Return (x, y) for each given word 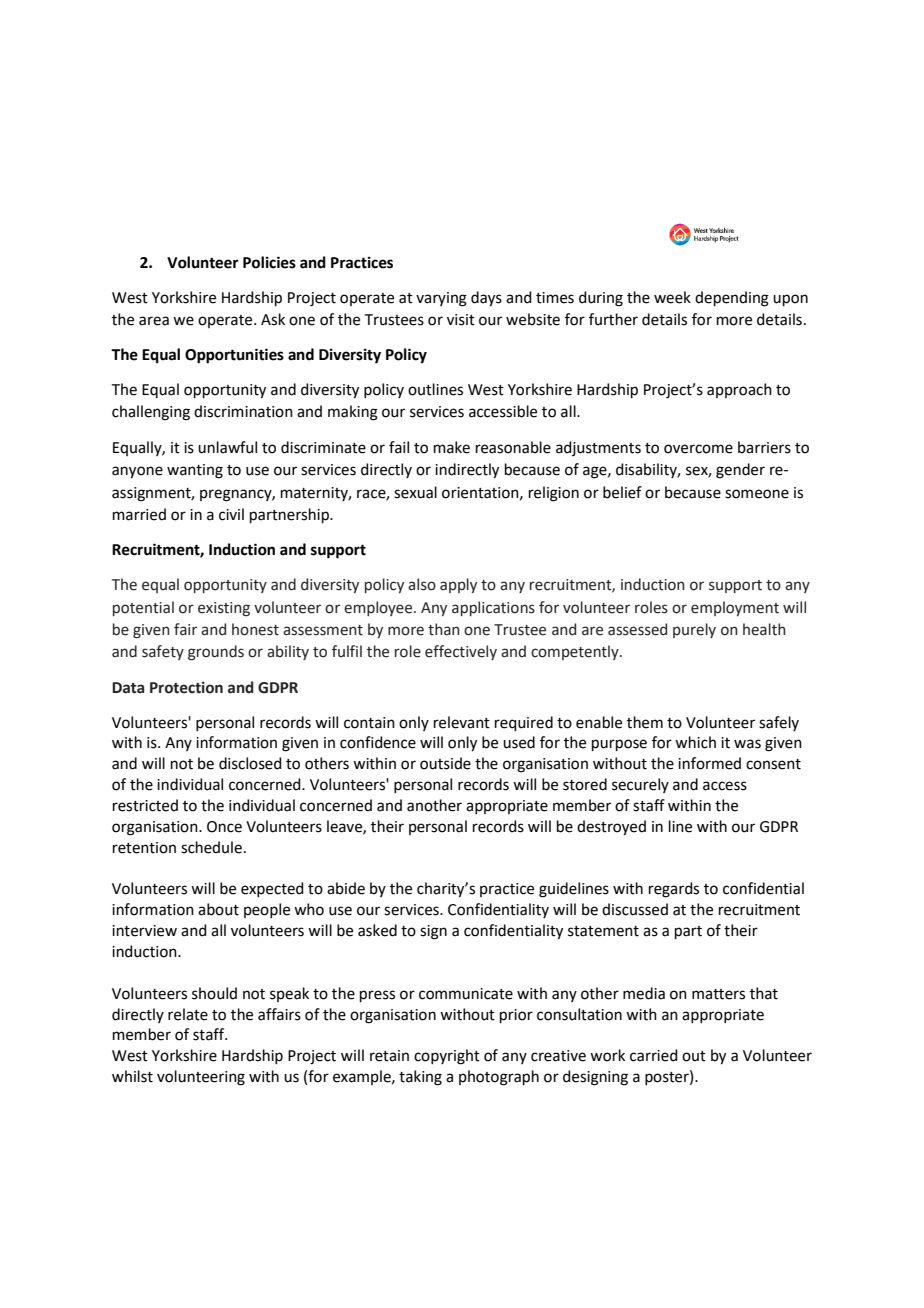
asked (377, 930)
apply (458, 585)
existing (224, 609)
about (218, 909)
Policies (269, 262)
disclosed (250, 763)
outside (445, 763)
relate (188, 1014)
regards (674, 890)
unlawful (227, 447)
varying (441, 299)
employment (735, 608)
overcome (698, 449)
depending (732, 299)
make (452, 447)
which (695, 742)
